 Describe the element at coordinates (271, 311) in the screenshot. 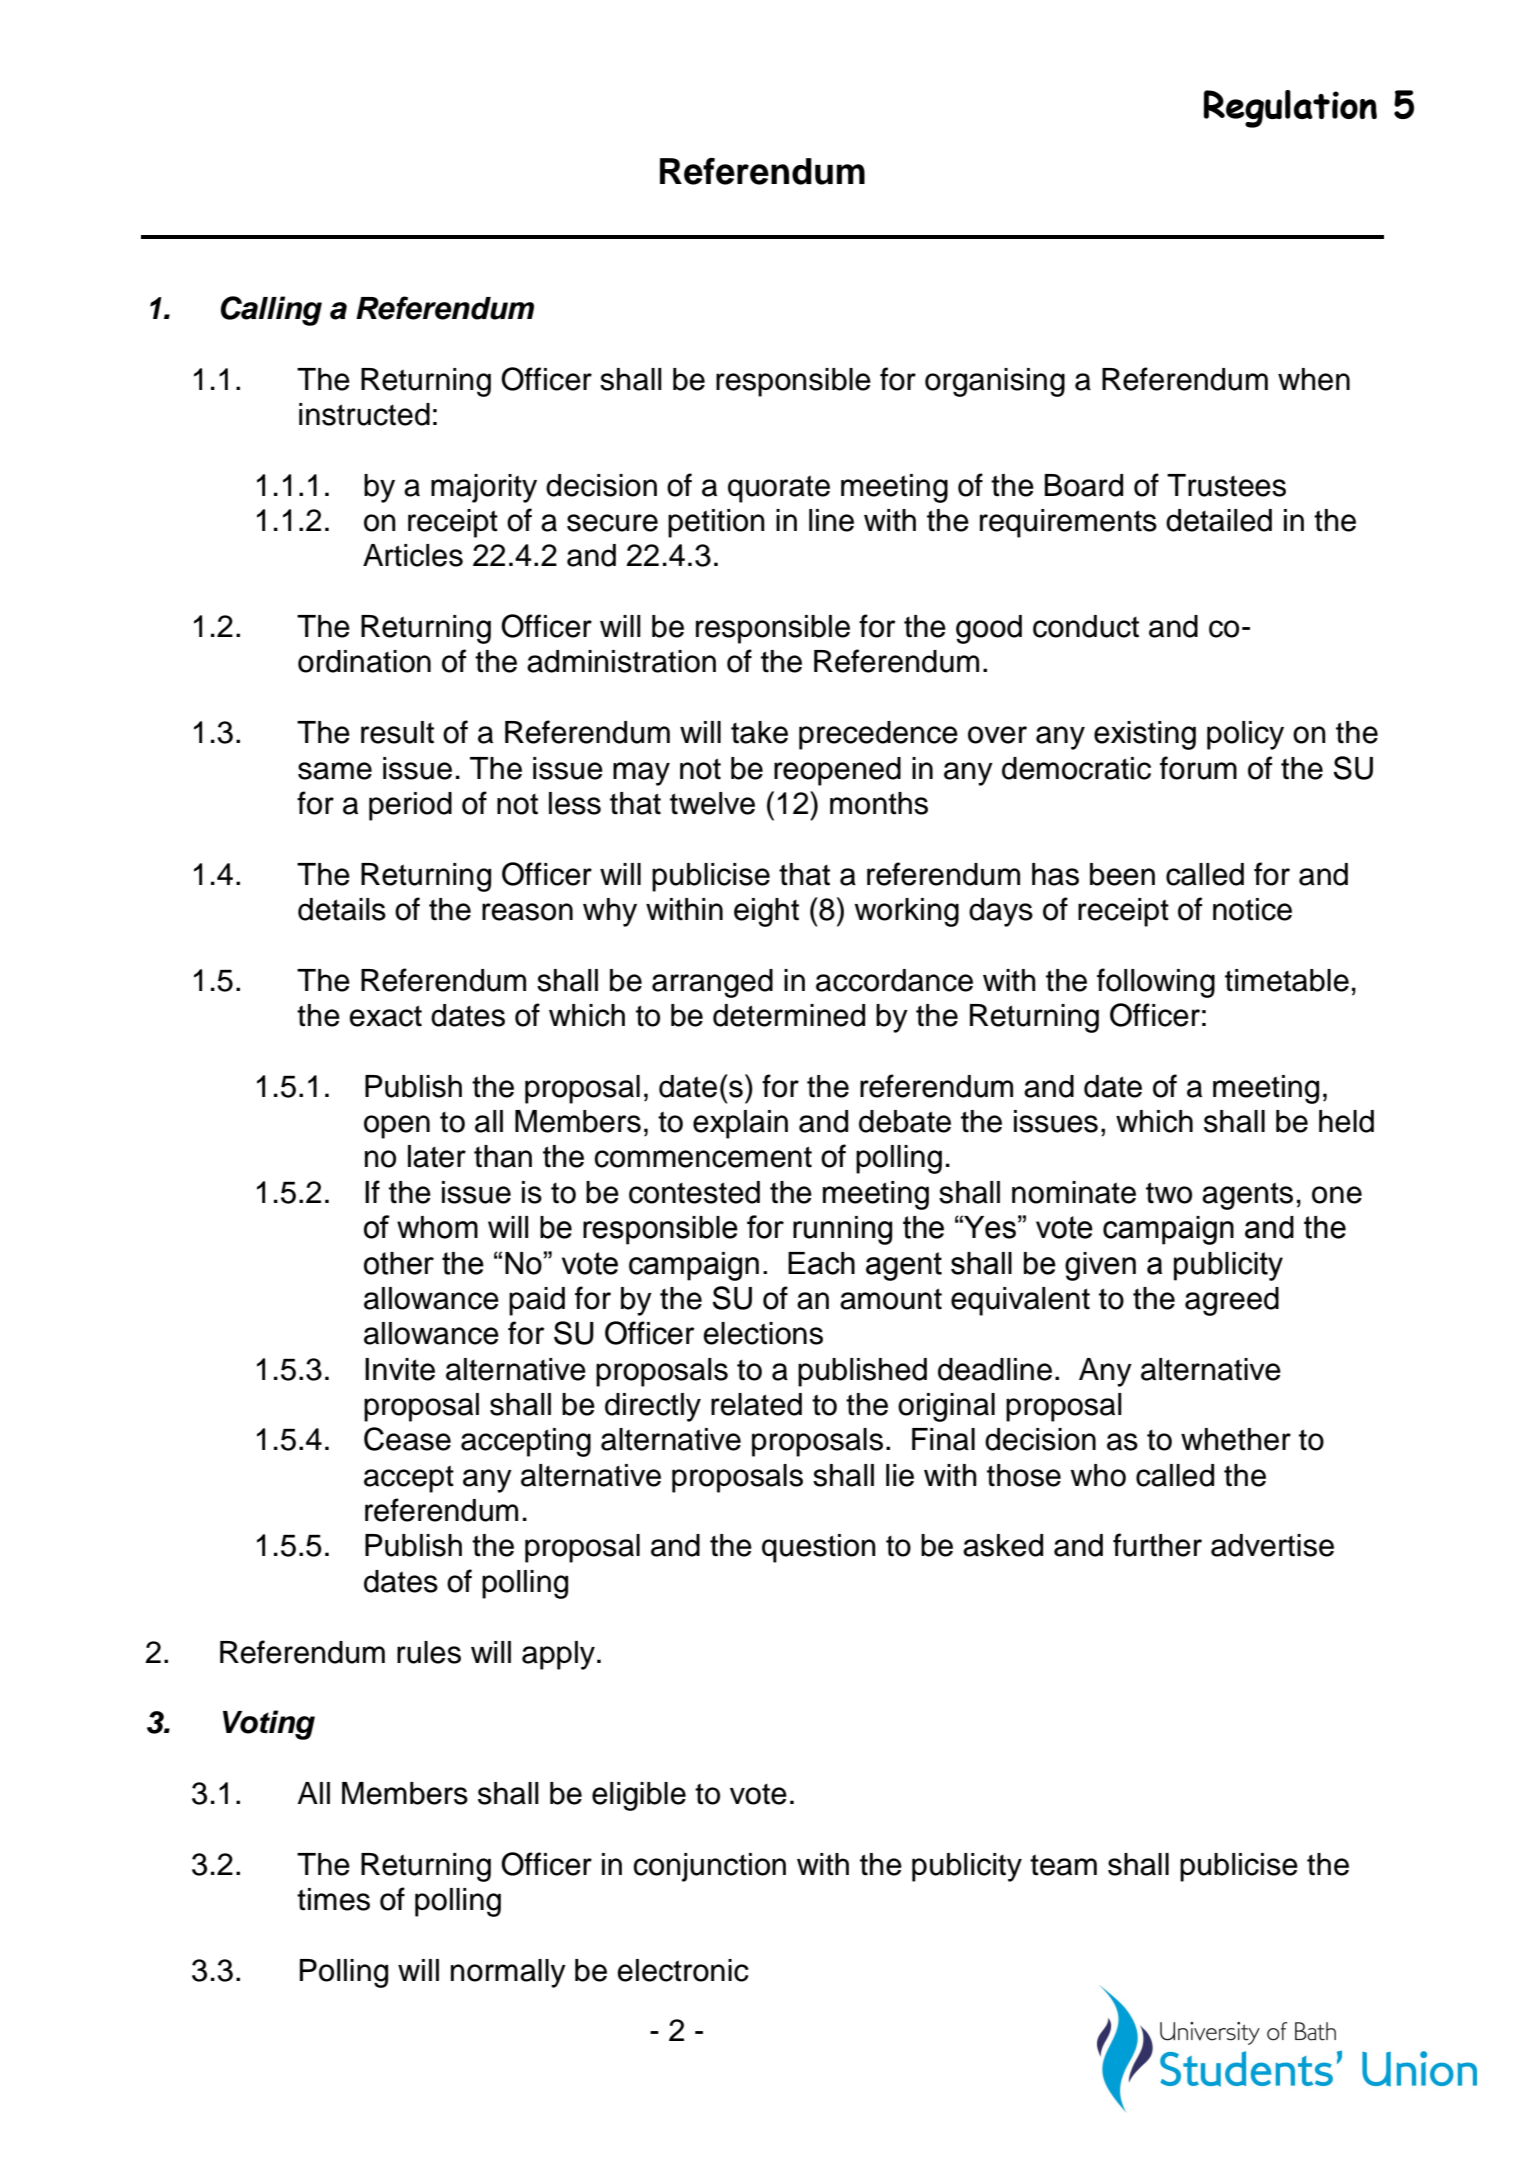

I see `Calling` at that location.
